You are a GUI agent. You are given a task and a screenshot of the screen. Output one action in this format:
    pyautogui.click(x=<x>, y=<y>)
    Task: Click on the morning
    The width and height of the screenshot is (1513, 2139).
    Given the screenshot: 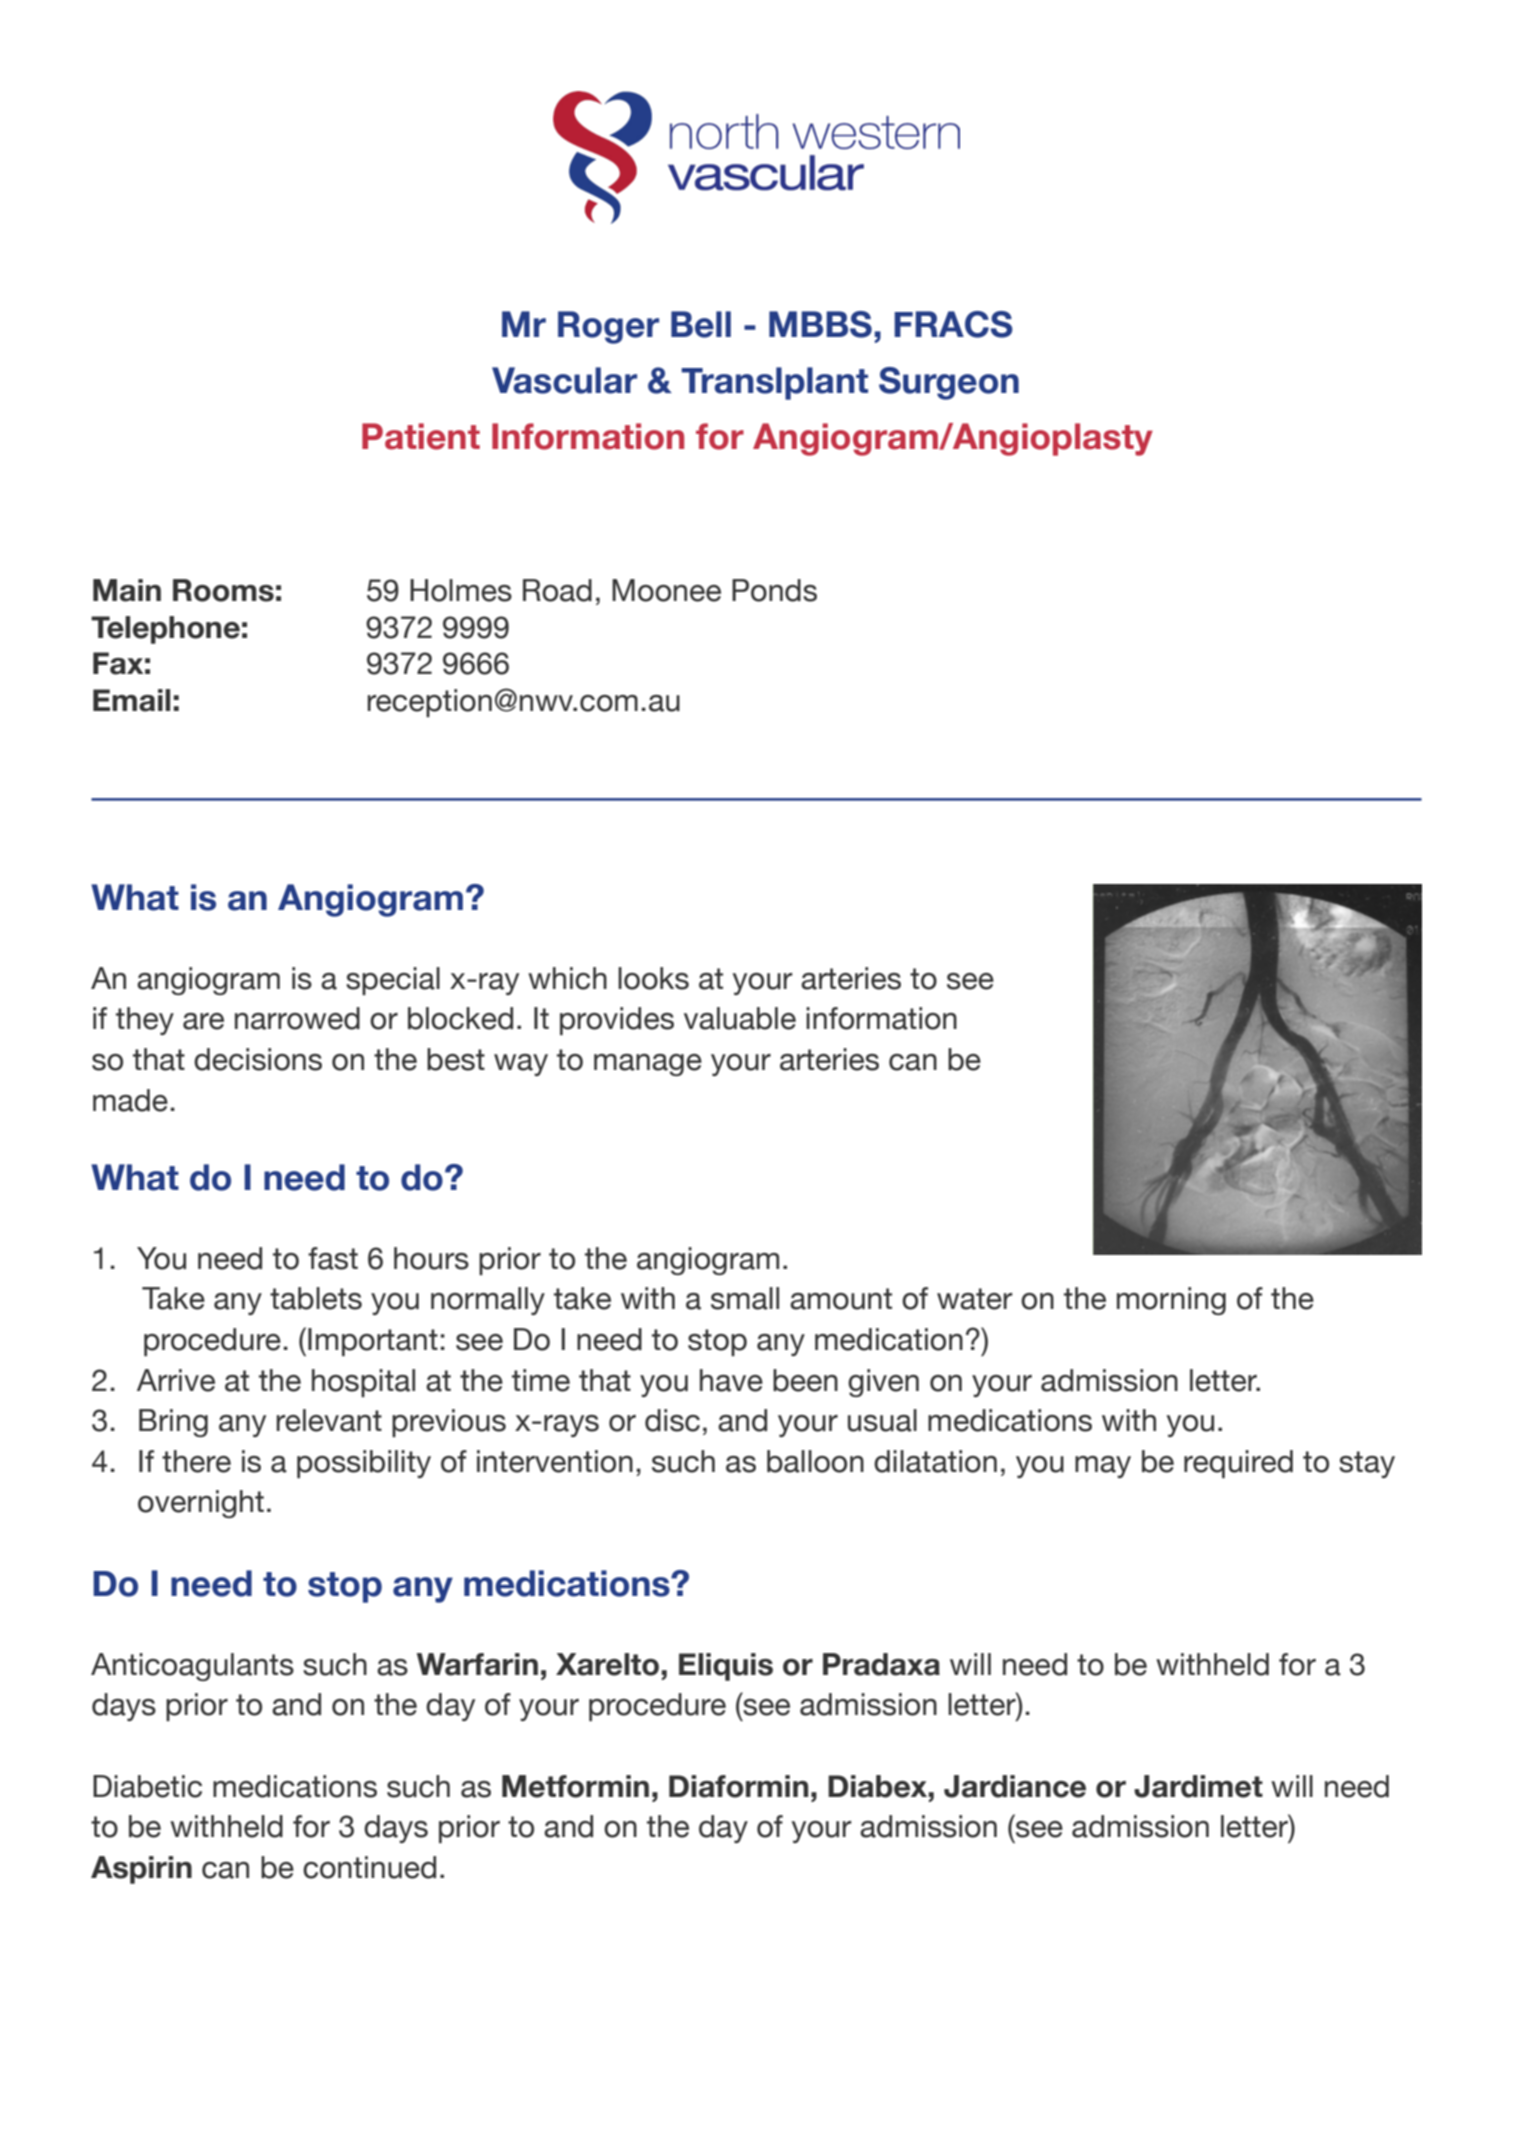 What is the action you would take?
    pyautogui.click(x=1171, y=1301)
